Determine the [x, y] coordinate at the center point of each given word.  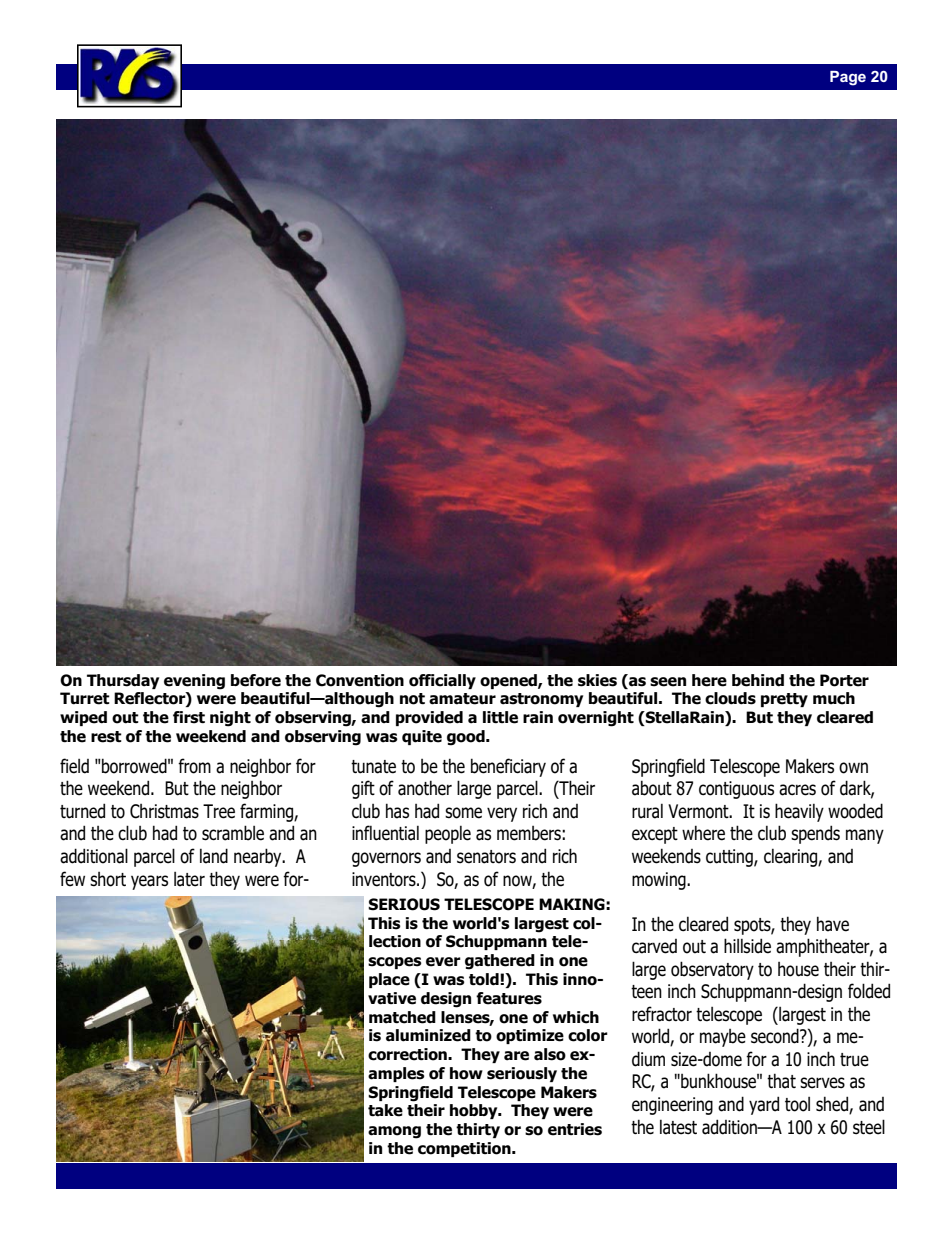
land [214, 856]
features [509, 998]
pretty [784, 700]
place [389, 980]
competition [465, 1149]
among [394, 1132]
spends [815, 834]
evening [194, 682]
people [448, 835]
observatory [712, 970]
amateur [462, 699]
